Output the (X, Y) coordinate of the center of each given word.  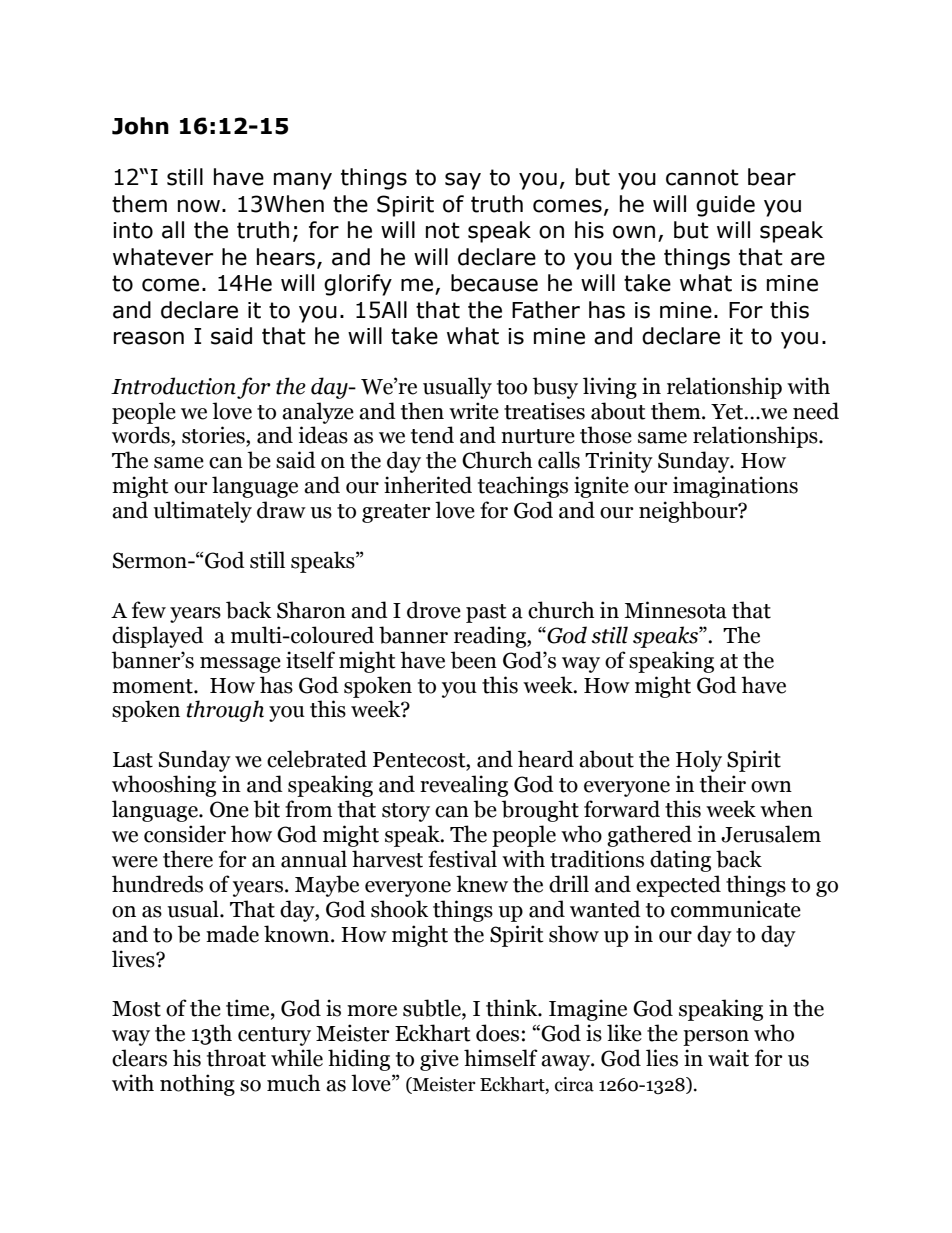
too (512, 387)
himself (501, 1058)
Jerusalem (771, 834)
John (140, 126)
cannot (702, 177)
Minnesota (676, 610)
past (486, 613)
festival (462, 859)
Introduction (173, 386)
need (816, 411)
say (463, 181)
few (149, 610)
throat (236, 1058)
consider (185, 834)
